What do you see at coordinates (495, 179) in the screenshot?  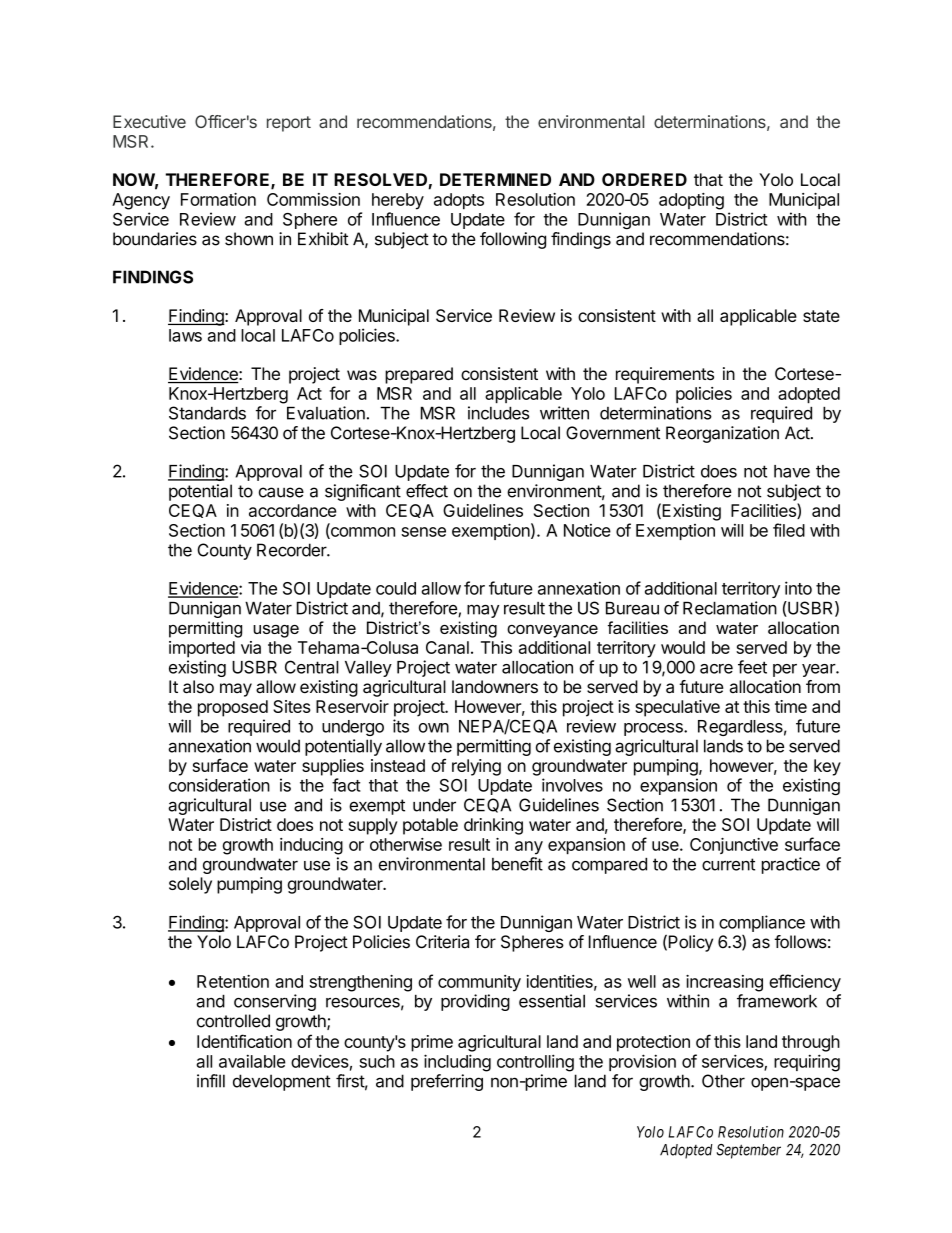 I see `DETERMINED` at bounding box center [495, 179].
